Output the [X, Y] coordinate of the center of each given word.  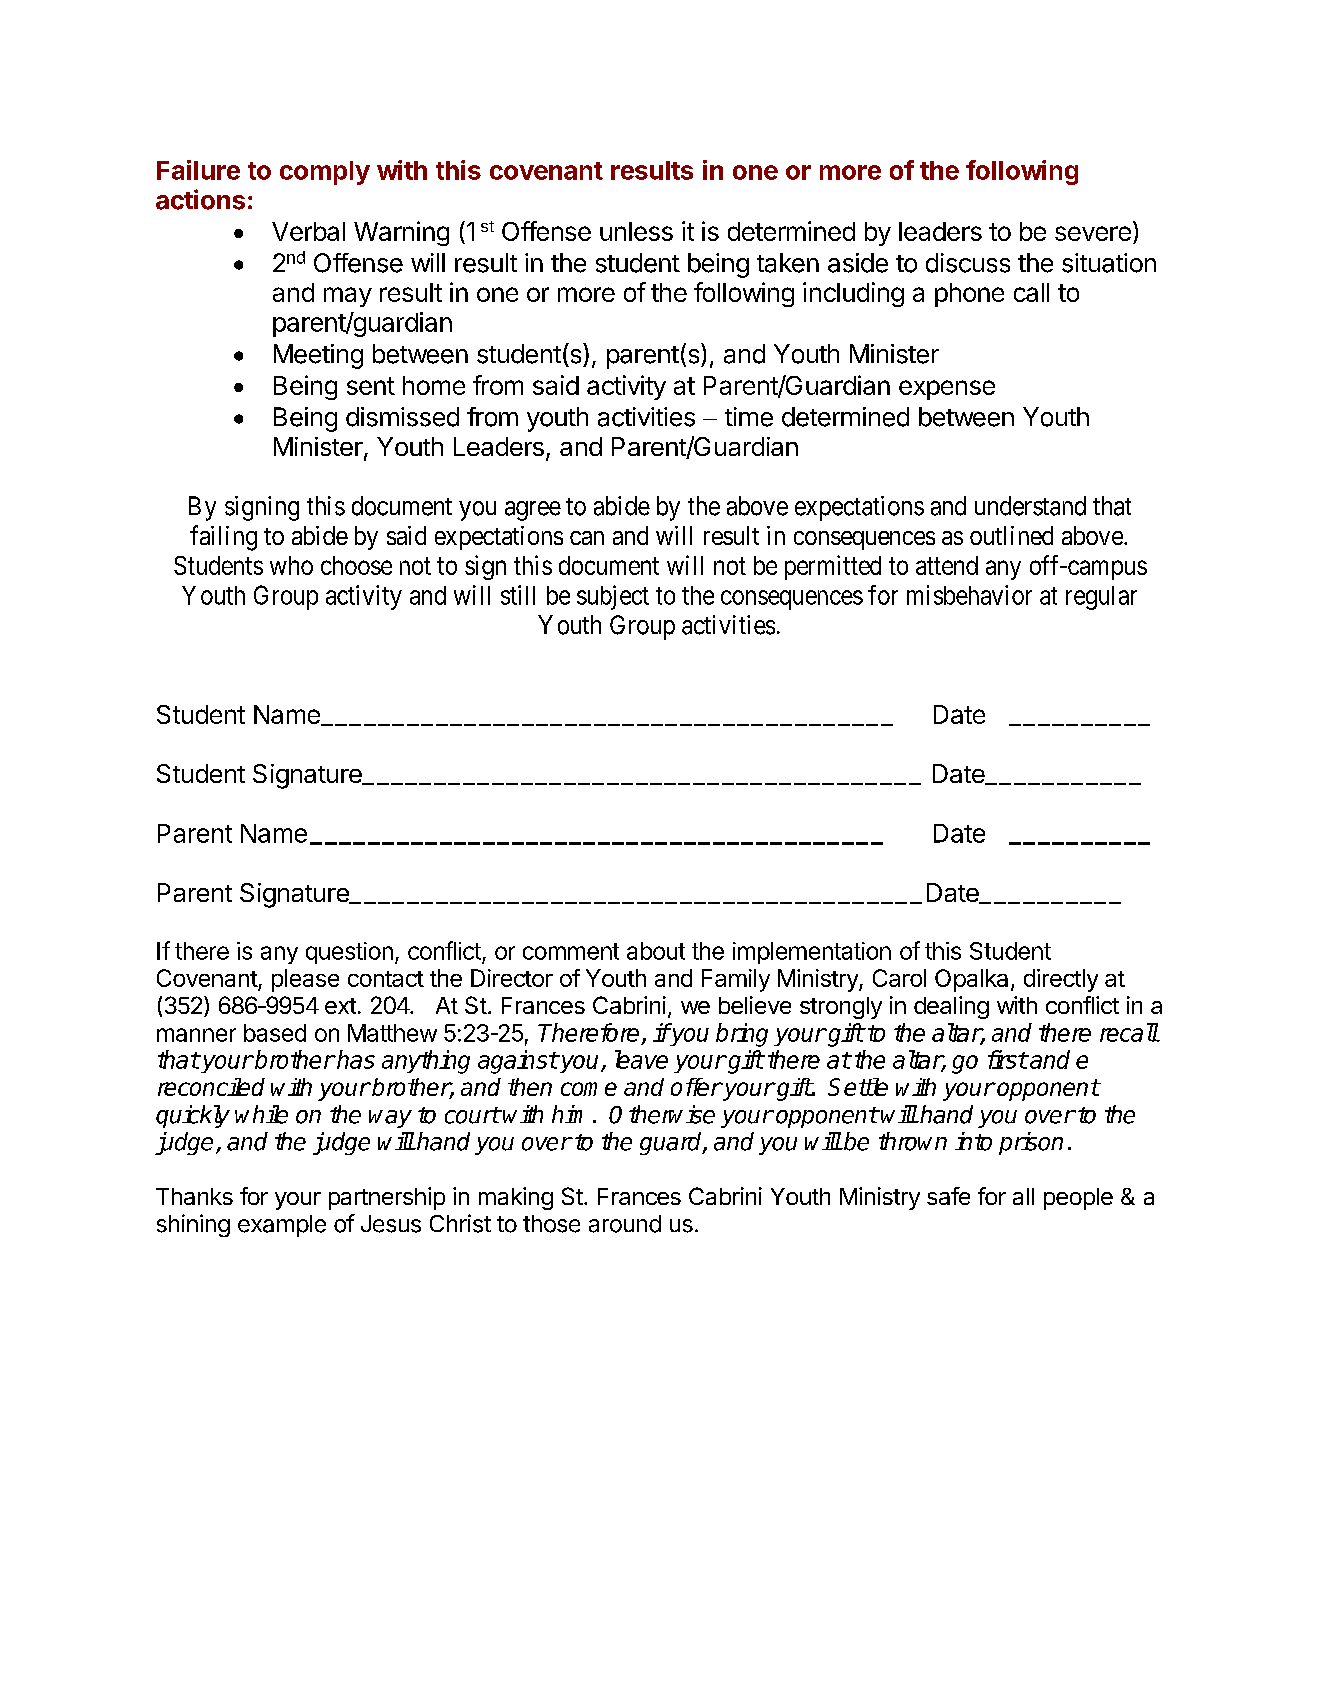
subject [613, 597]
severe [1093, 233]
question [349, 953]
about [656, 951]
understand [1030, 506]
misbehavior [969, 595]
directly [1061, 980]
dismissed [402, 417]
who [291, 565]
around [625, 1224]
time [749, 417]
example [282, 1226]
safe [948, 1196]
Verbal [308, 231]
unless [636, 231]
